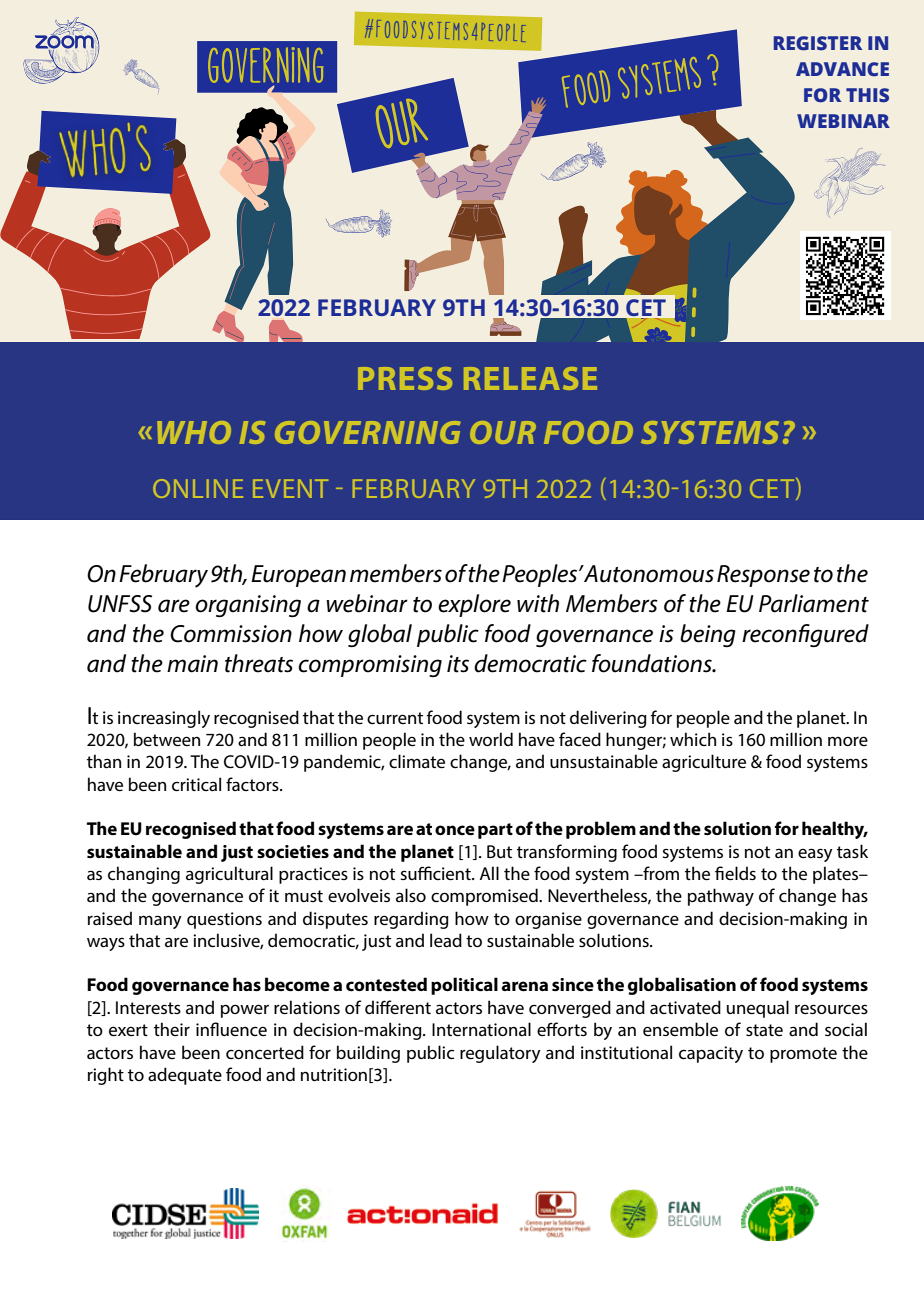 The image size is (924, 1308). Describe the element at coordinates (815, 855) in the page. I see `easy` at that location.
